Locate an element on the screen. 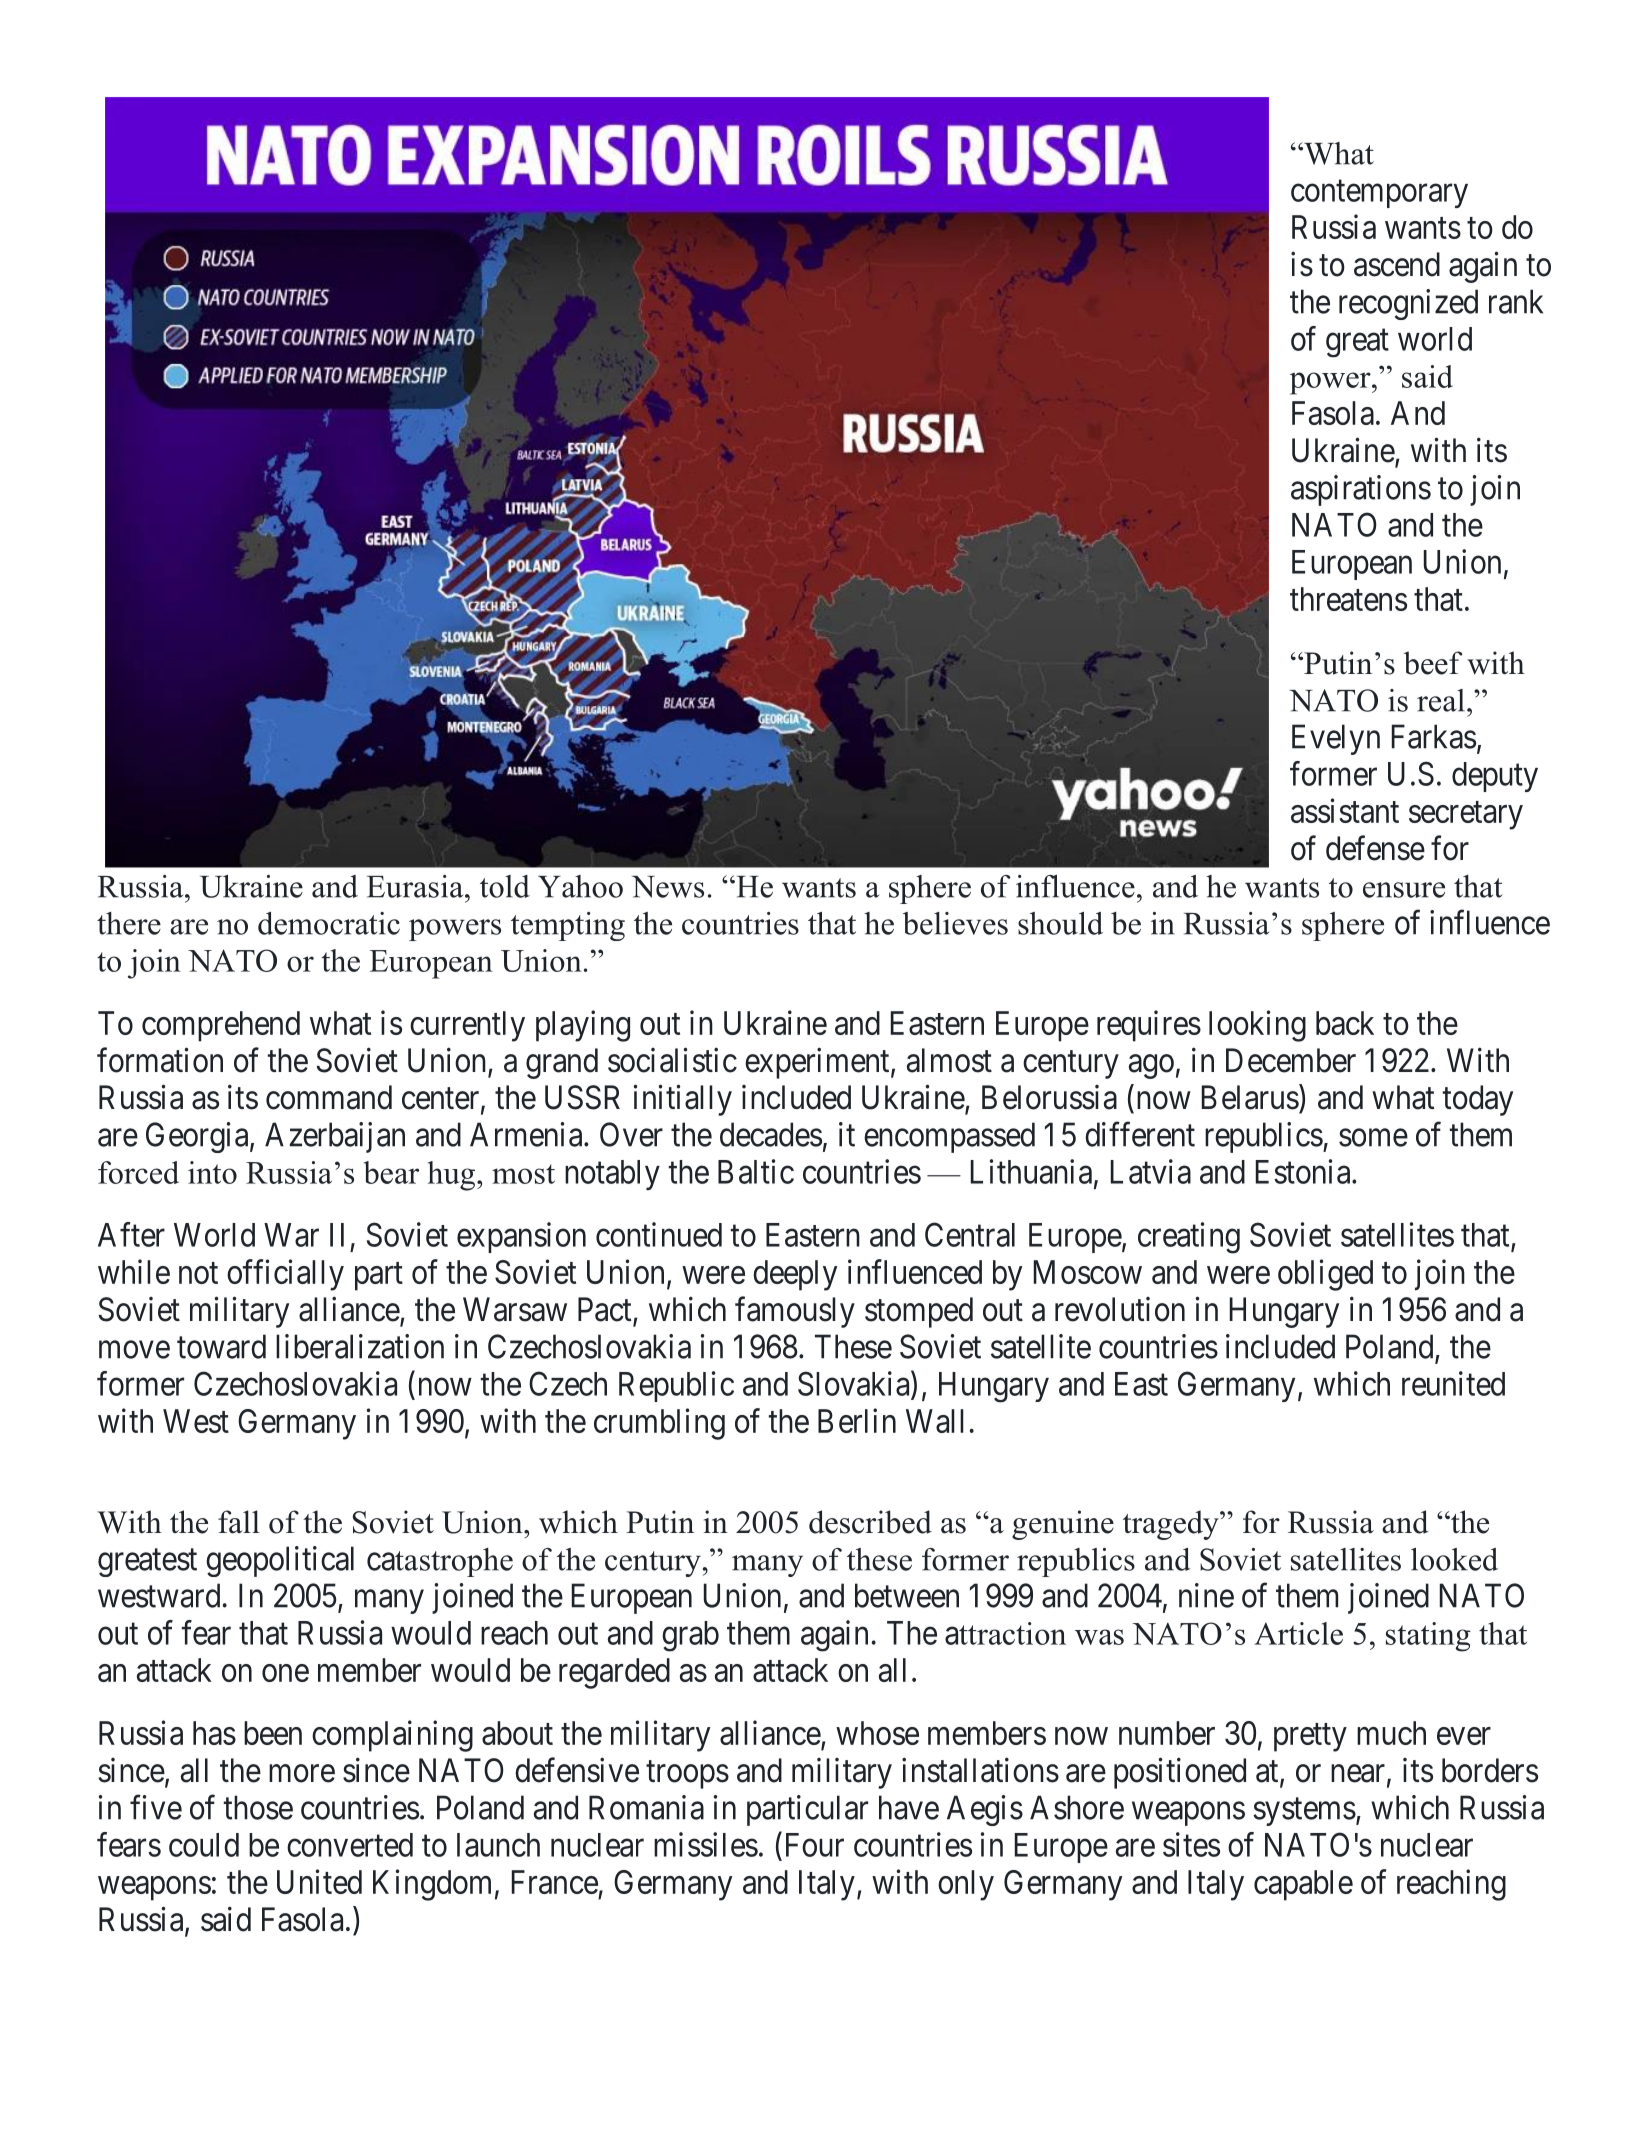  ascend is located at coordinates (1397, 264).
